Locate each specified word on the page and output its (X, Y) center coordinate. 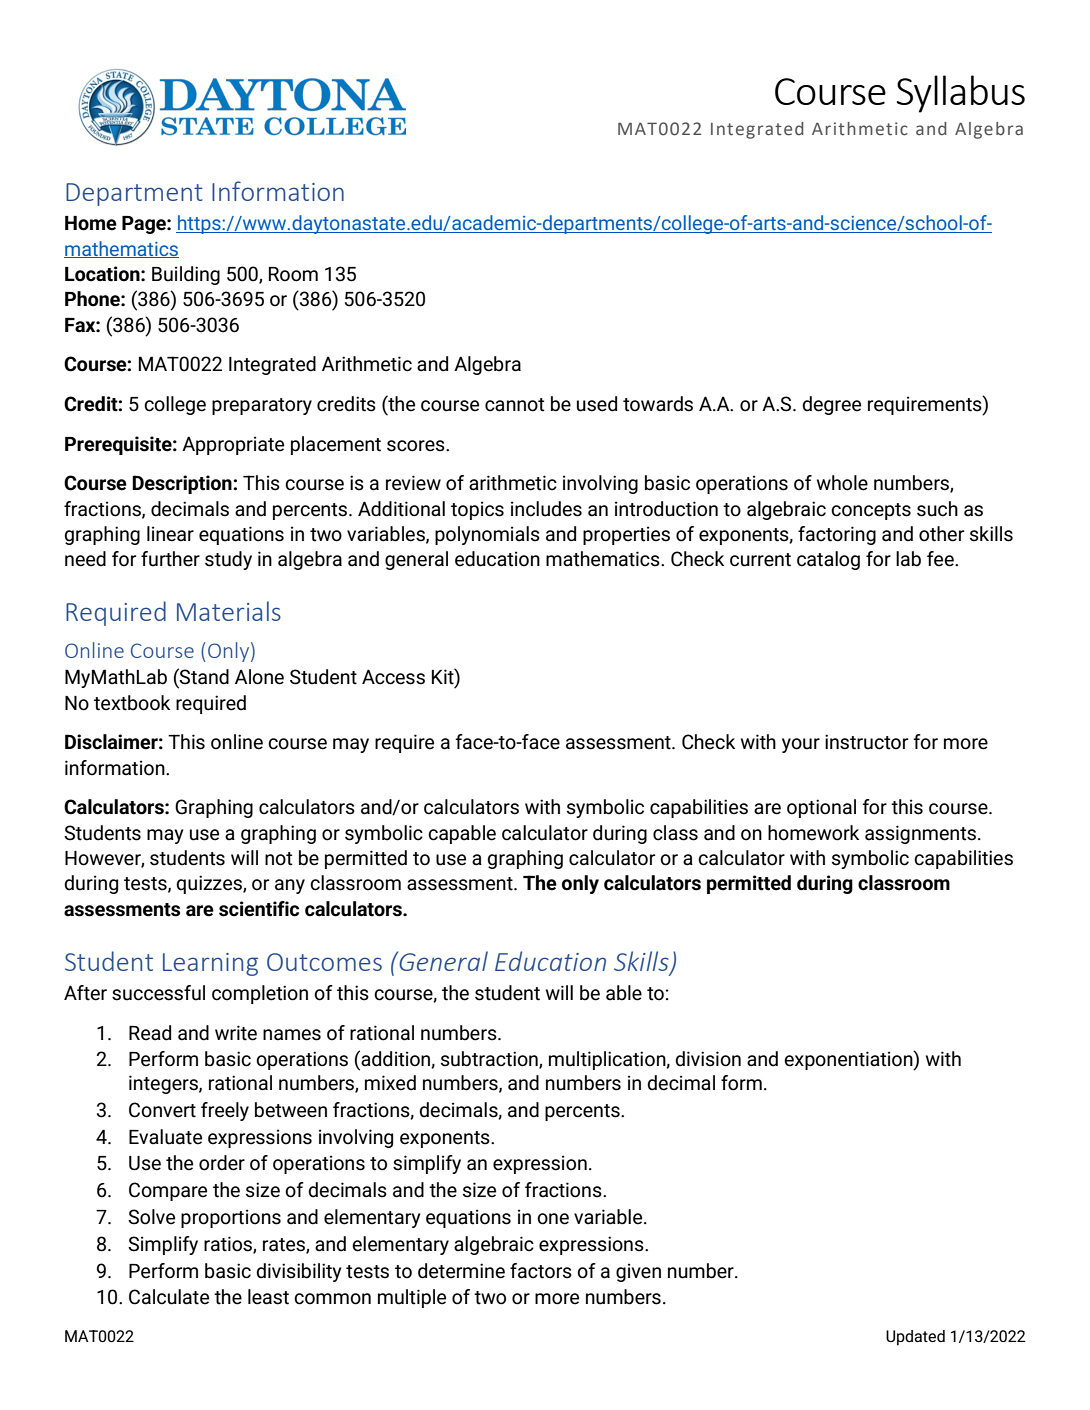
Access (393, 677)
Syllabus (961, 94)
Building (186, 275)
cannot (515, 405)
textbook (132, 703)
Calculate (169, 1297)
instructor (866, 742)
